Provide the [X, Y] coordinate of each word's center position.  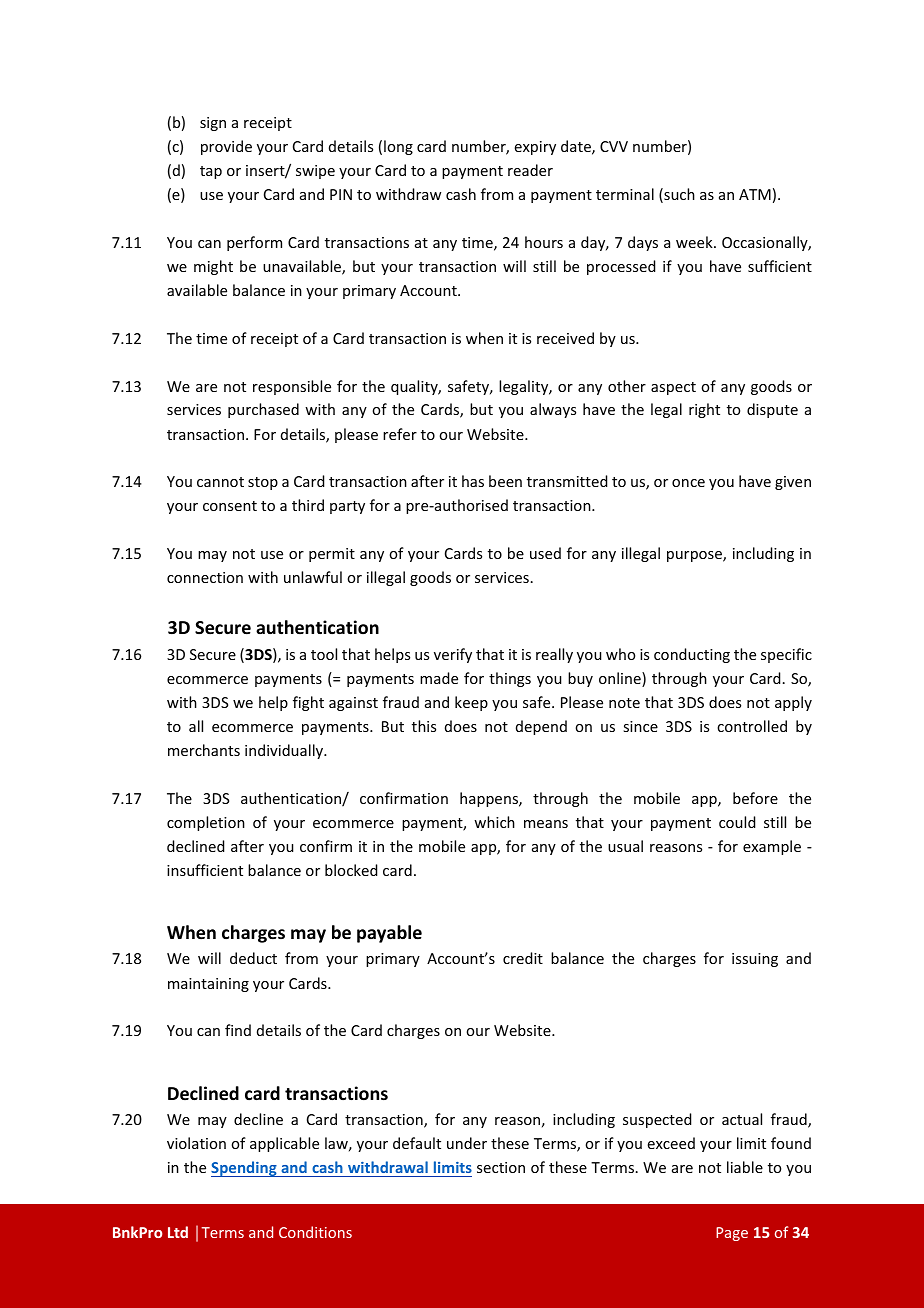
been [505, 481]
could [737, 822]
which [494, 822]
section [501, 1167]
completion [206, 823]
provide [226, 147]
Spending [245, 1169]
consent [230, 506]
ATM [755, 194]
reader [530, 170]
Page [732, 1234]
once [688, 483]
